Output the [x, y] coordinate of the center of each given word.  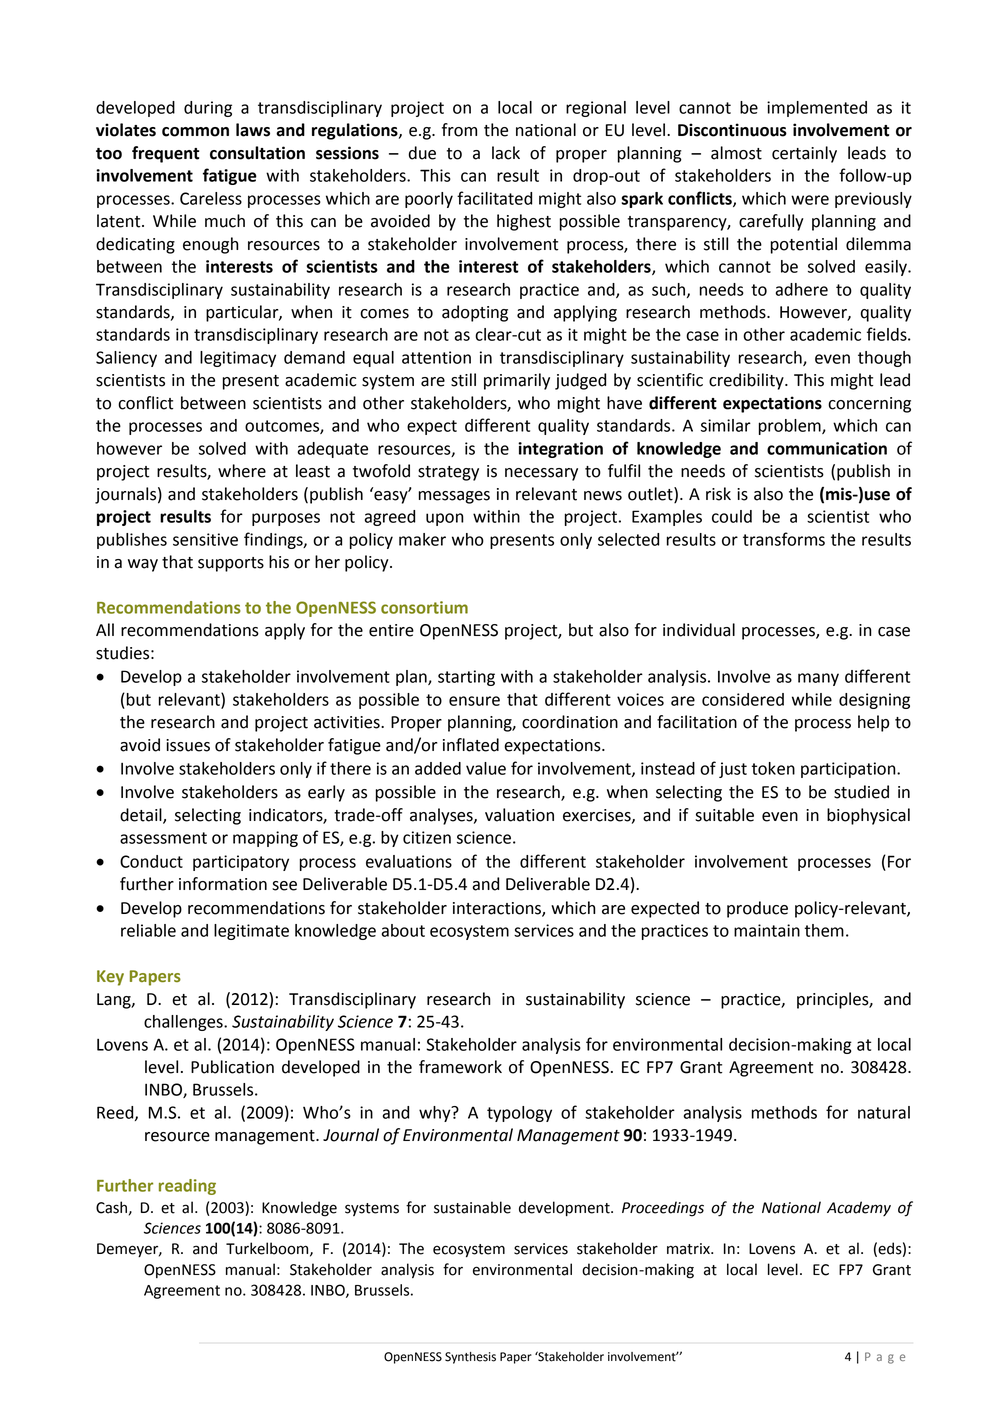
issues [188, 745]
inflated [471, 745]
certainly [804, 154]
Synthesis [470, 1358]
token [773, 768]
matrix [689, 1249]
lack [506, 153]
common [195, 132]
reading [187, 1187]
